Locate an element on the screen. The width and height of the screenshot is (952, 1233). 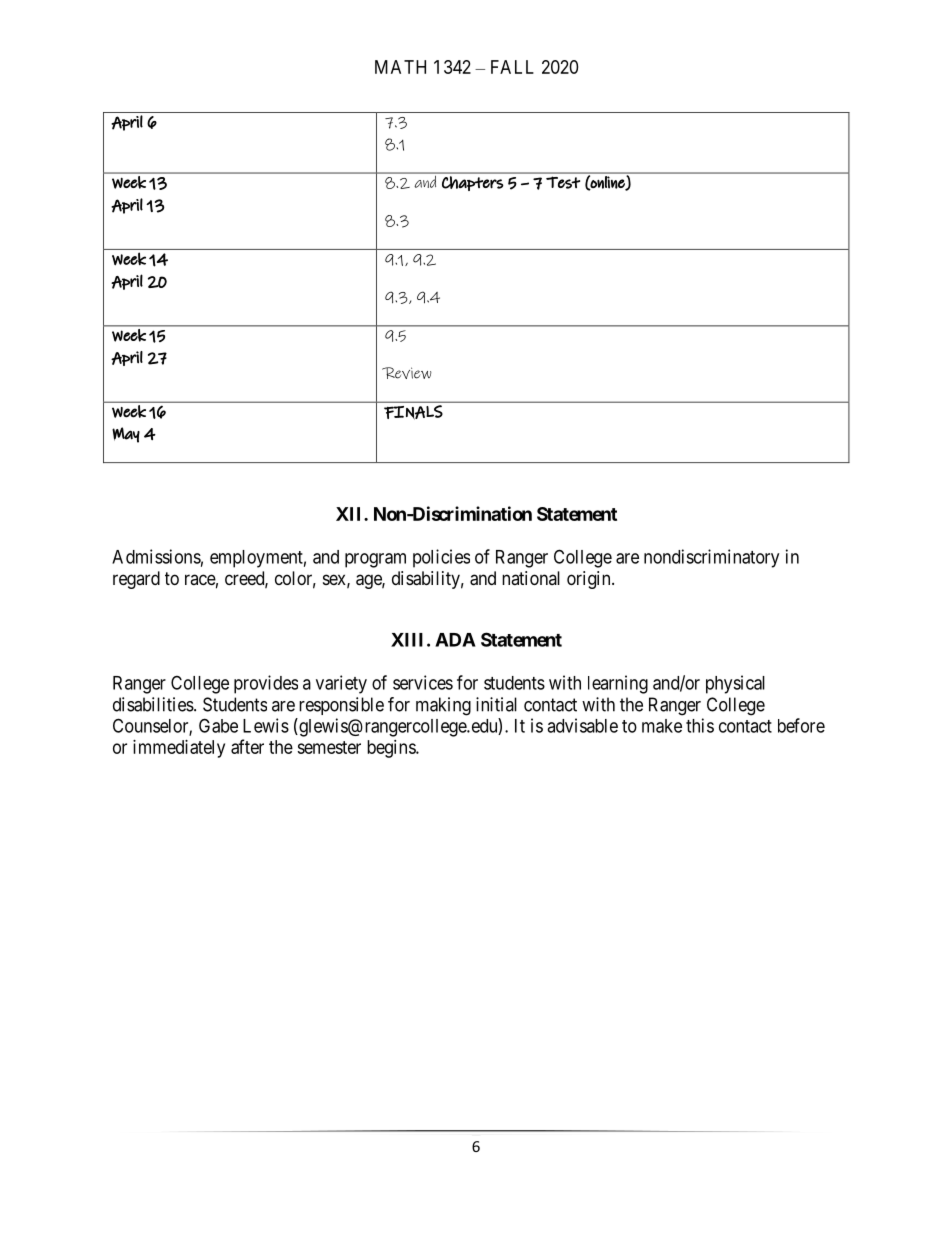
regard is located at coordinates (136, 580).
